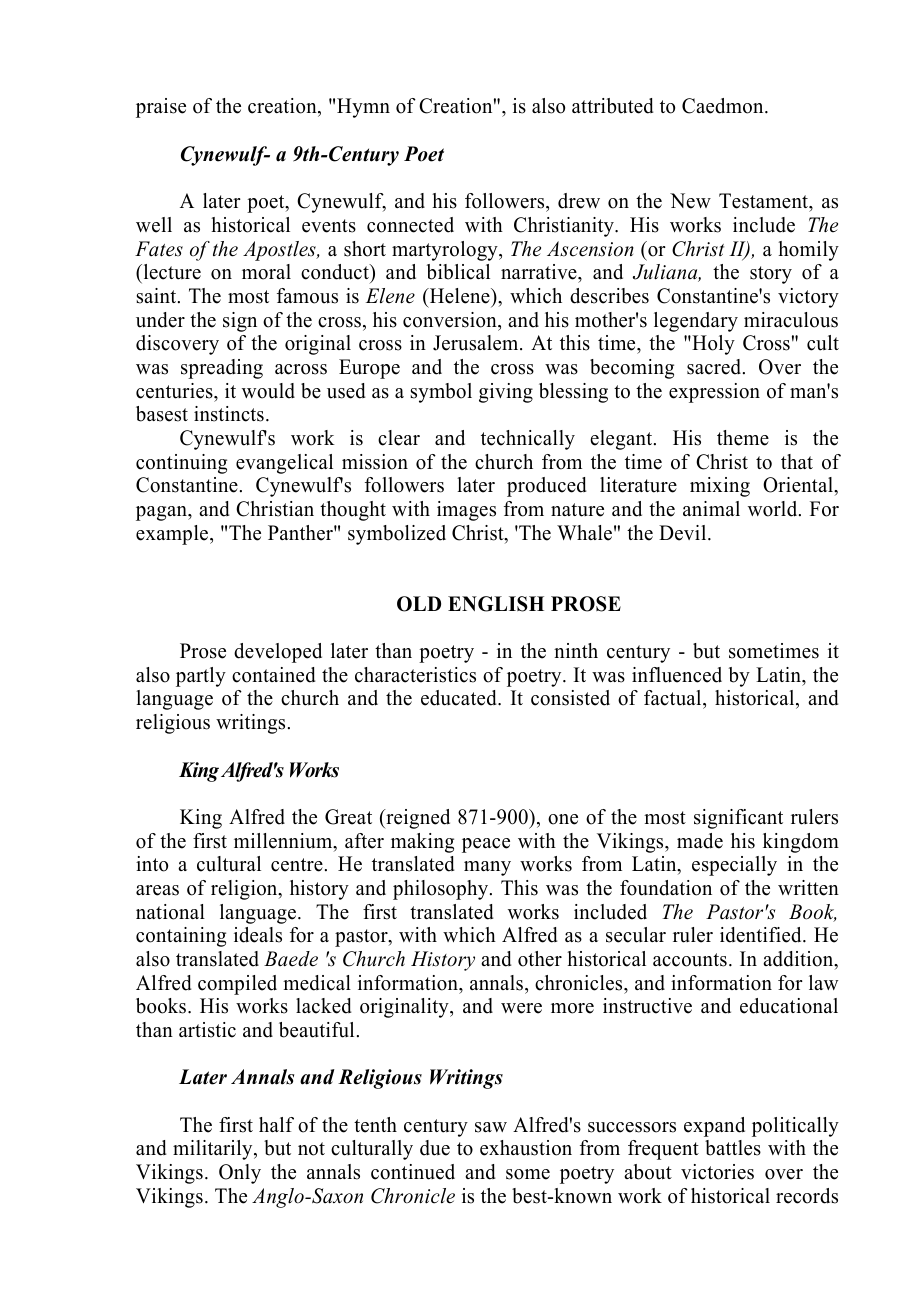 The width and height of the screenshot is (924, 1307). Describe the element at coordinates (724, 106) in the screenshot. I see `Caedmon` at that location.
